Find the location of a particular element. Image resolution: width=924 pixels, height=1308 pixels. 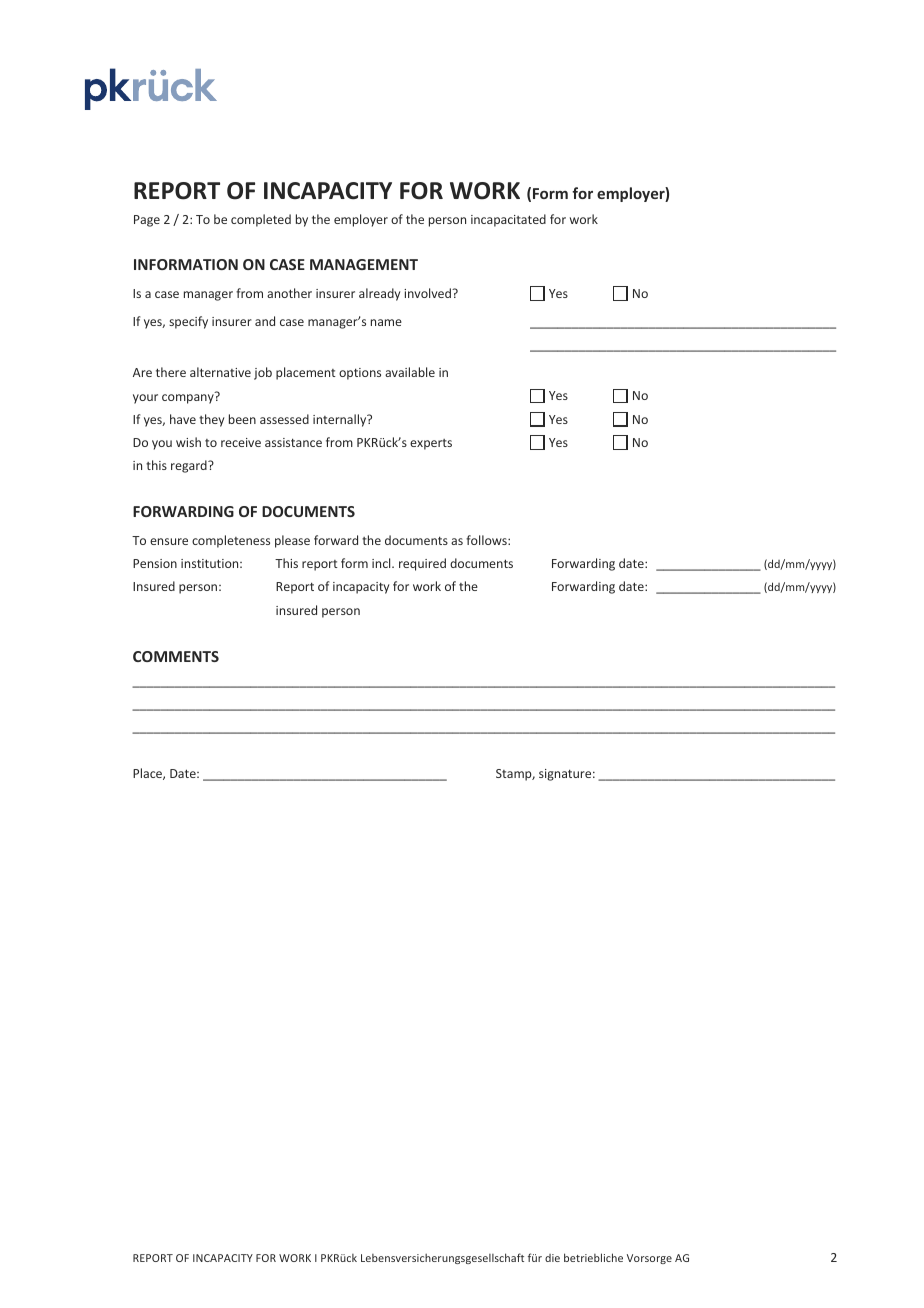

Page is located at coordinates (147, 221).
